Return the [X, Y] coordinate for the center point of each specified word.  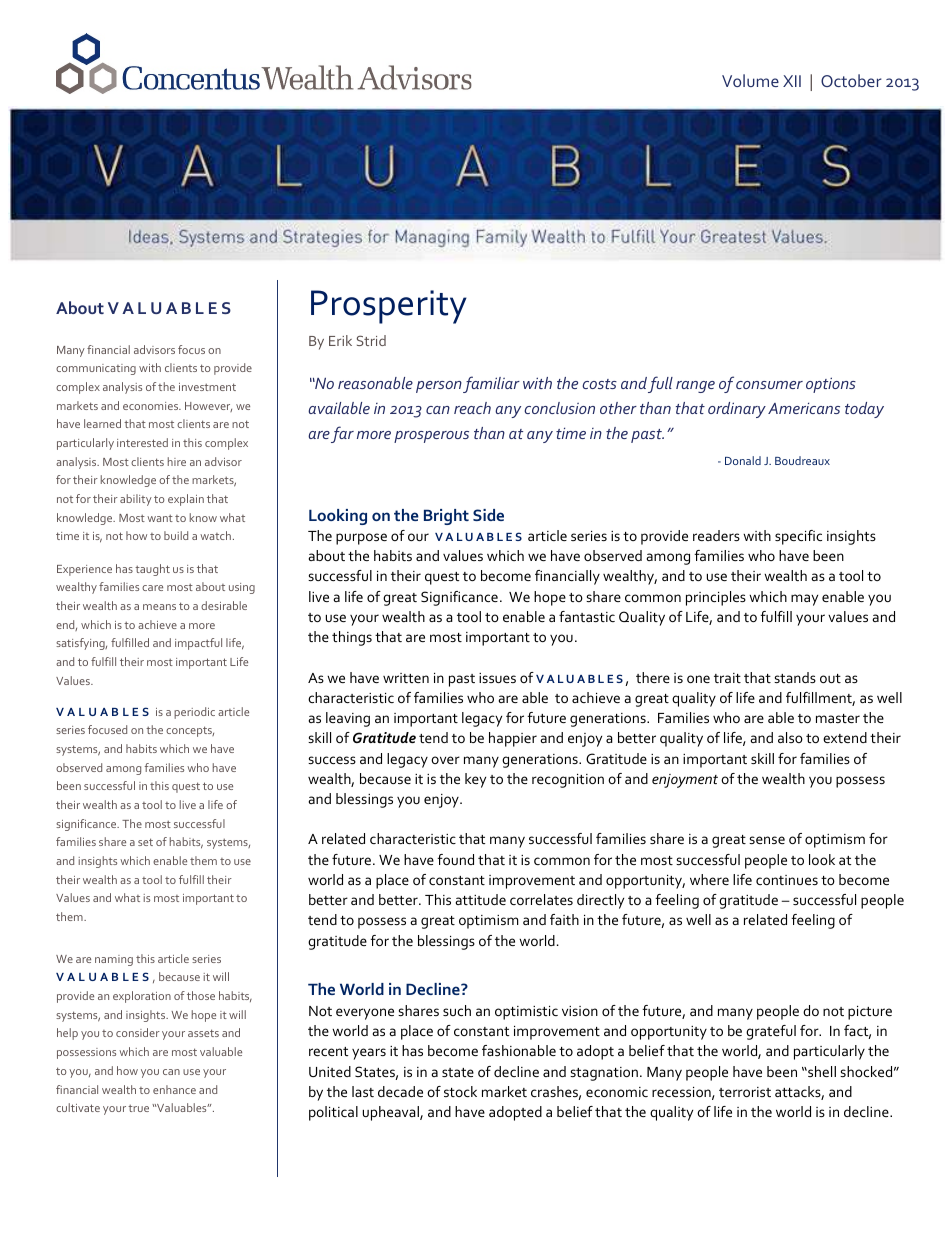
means [159, 607]
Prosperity [389, 307]
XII [792, 81]
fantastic [587, 616]
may [804, 600]
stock [460, 1091]
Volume [750, 80]
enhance [174, 1089]
